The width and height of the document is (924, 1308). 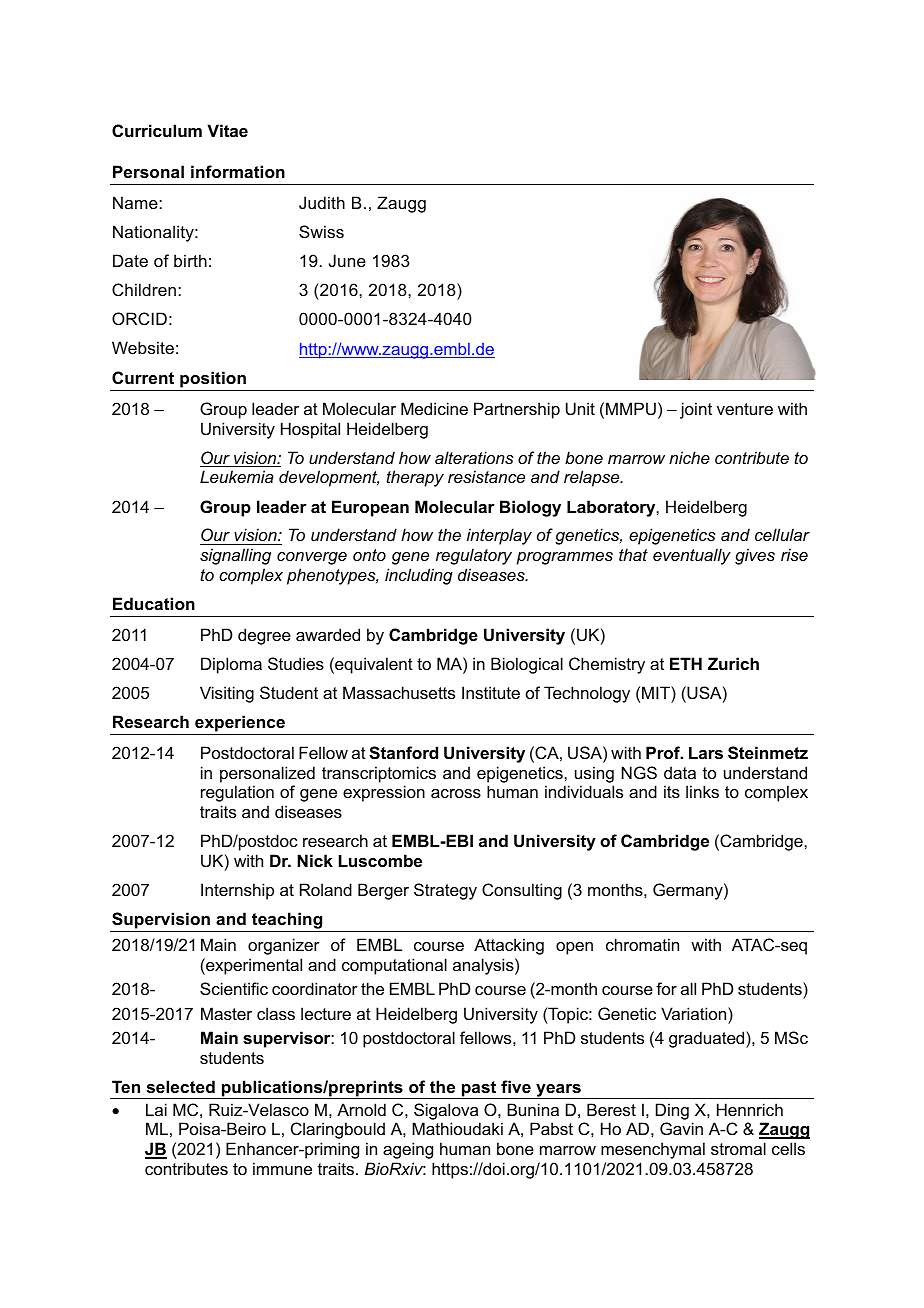 I want to click on joint, so click(x=696, y=410).
